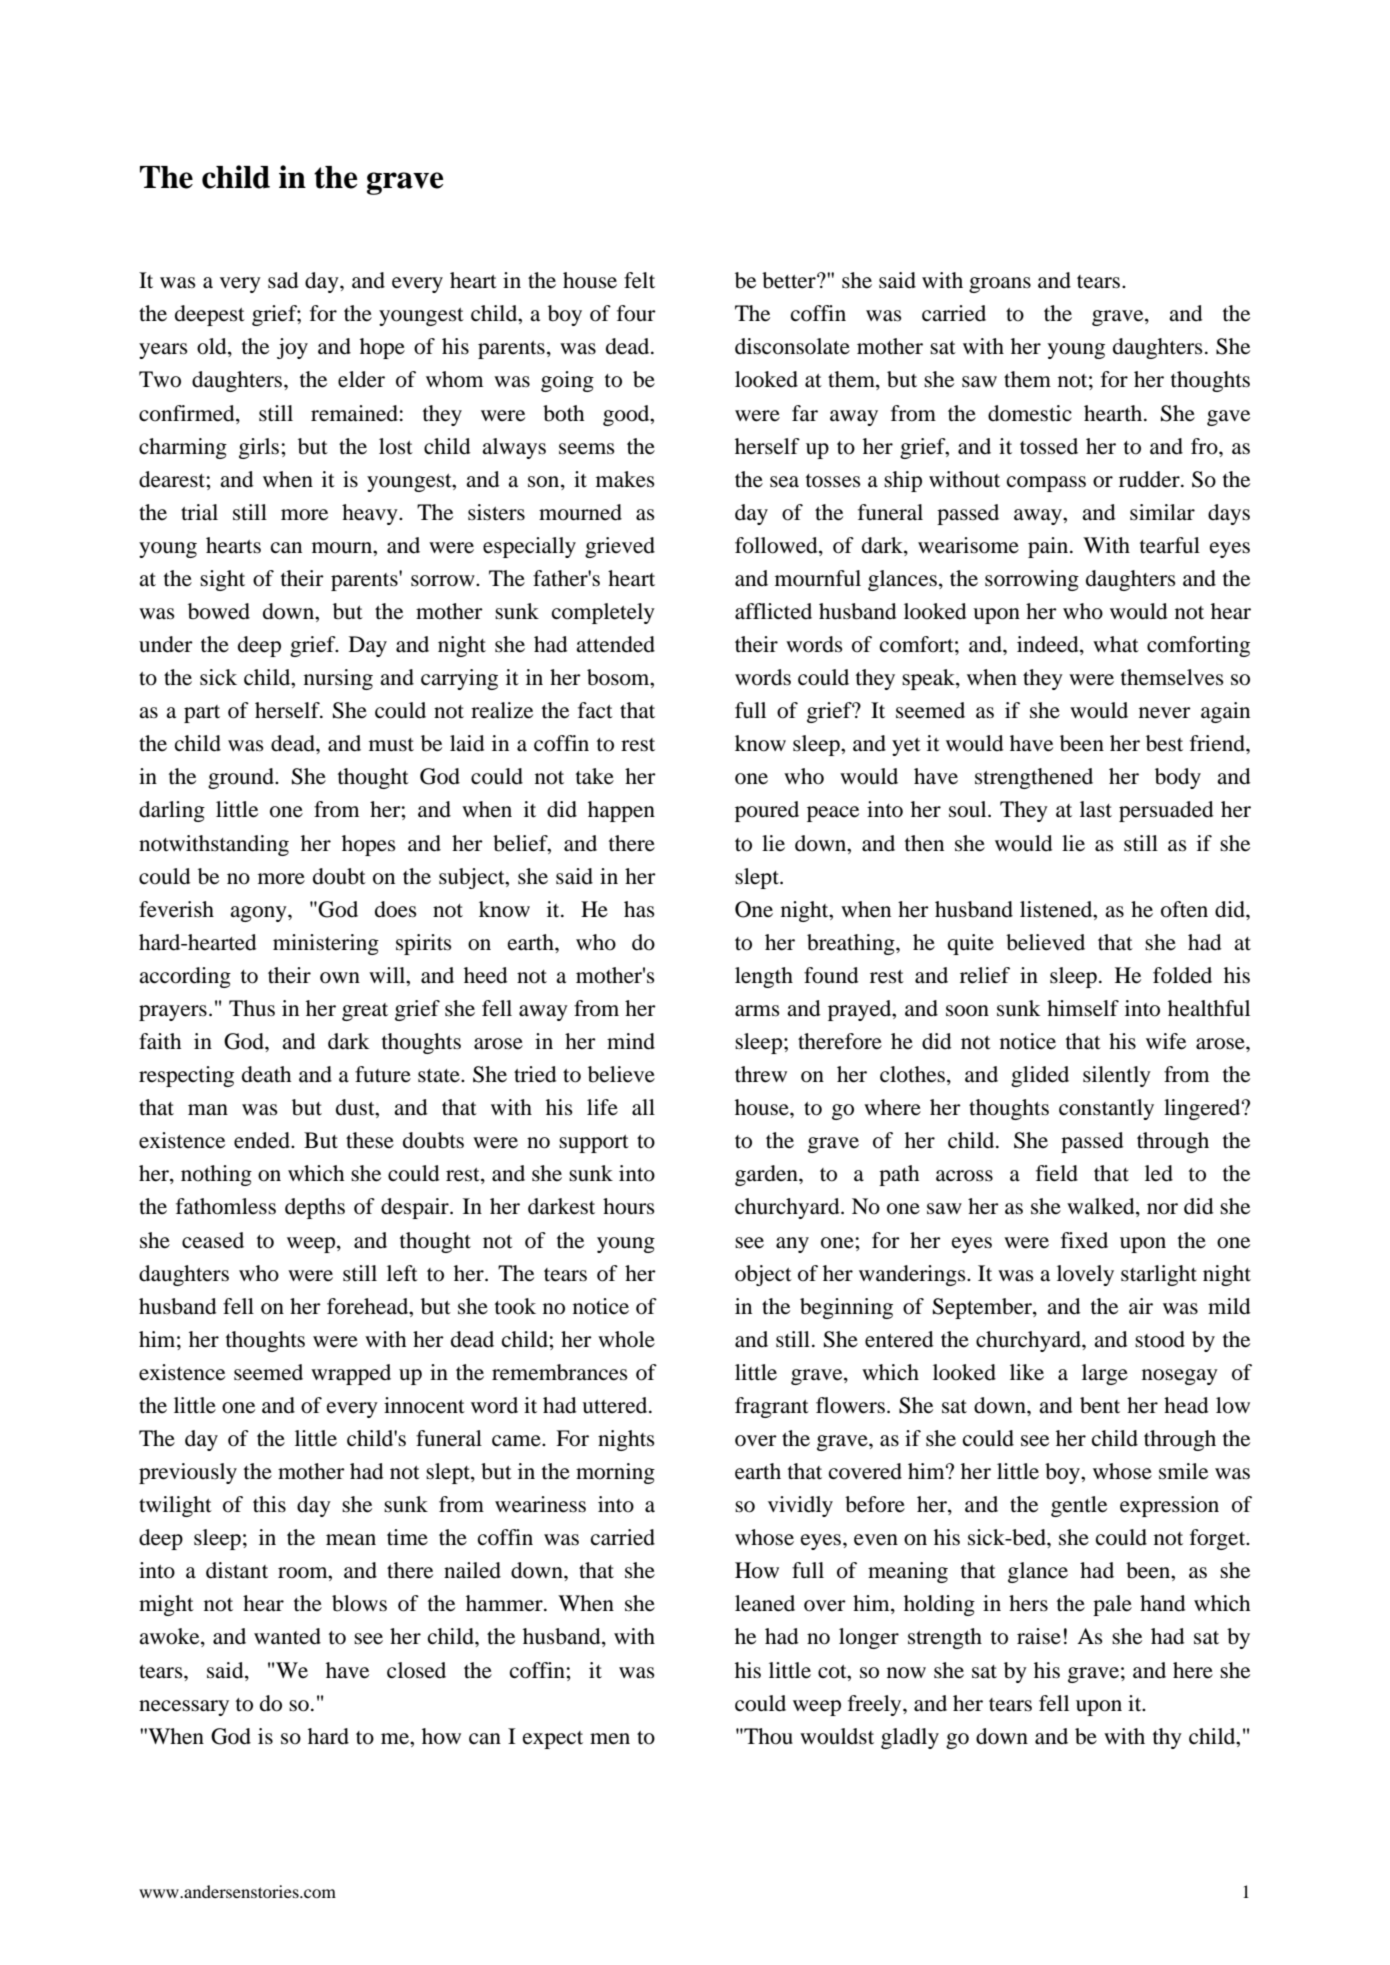 The image size is (1390, 1965). I want to click on has, so click(639, 909).
